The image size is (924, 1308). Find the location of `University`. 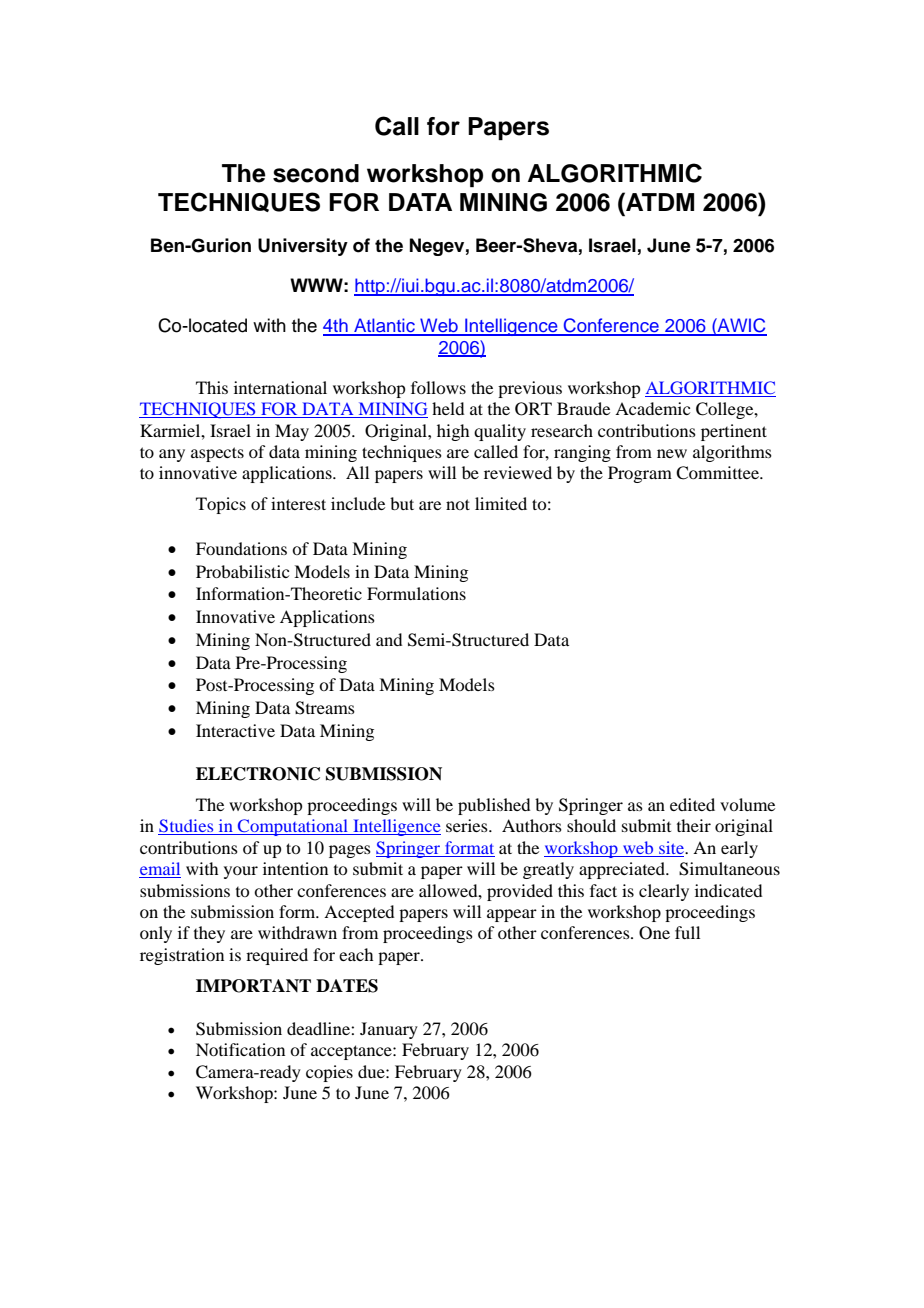

University is located at coordinates (303, 247).
